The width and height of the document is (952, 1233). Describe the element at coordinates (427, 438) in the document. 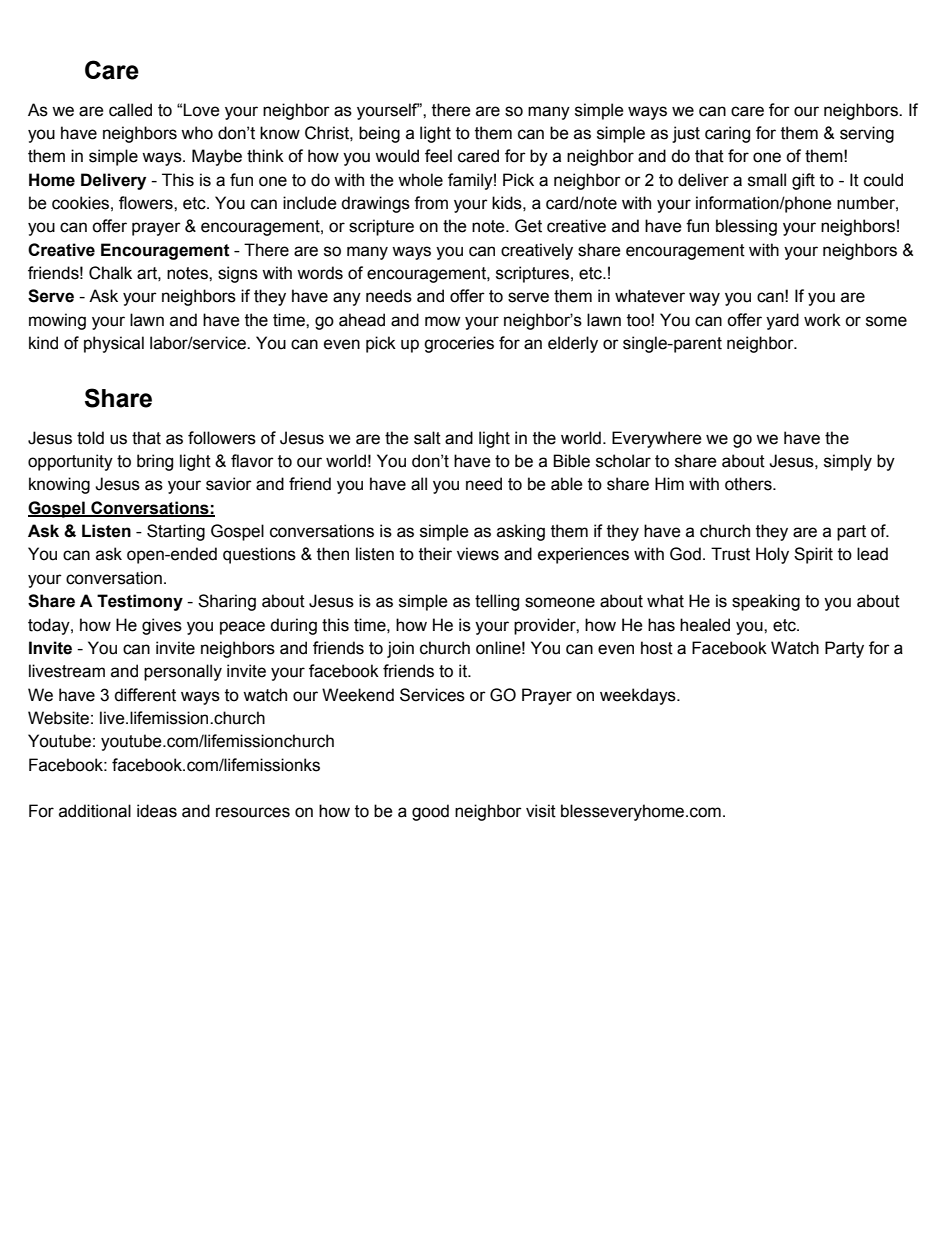

I see `salt` at that location.
